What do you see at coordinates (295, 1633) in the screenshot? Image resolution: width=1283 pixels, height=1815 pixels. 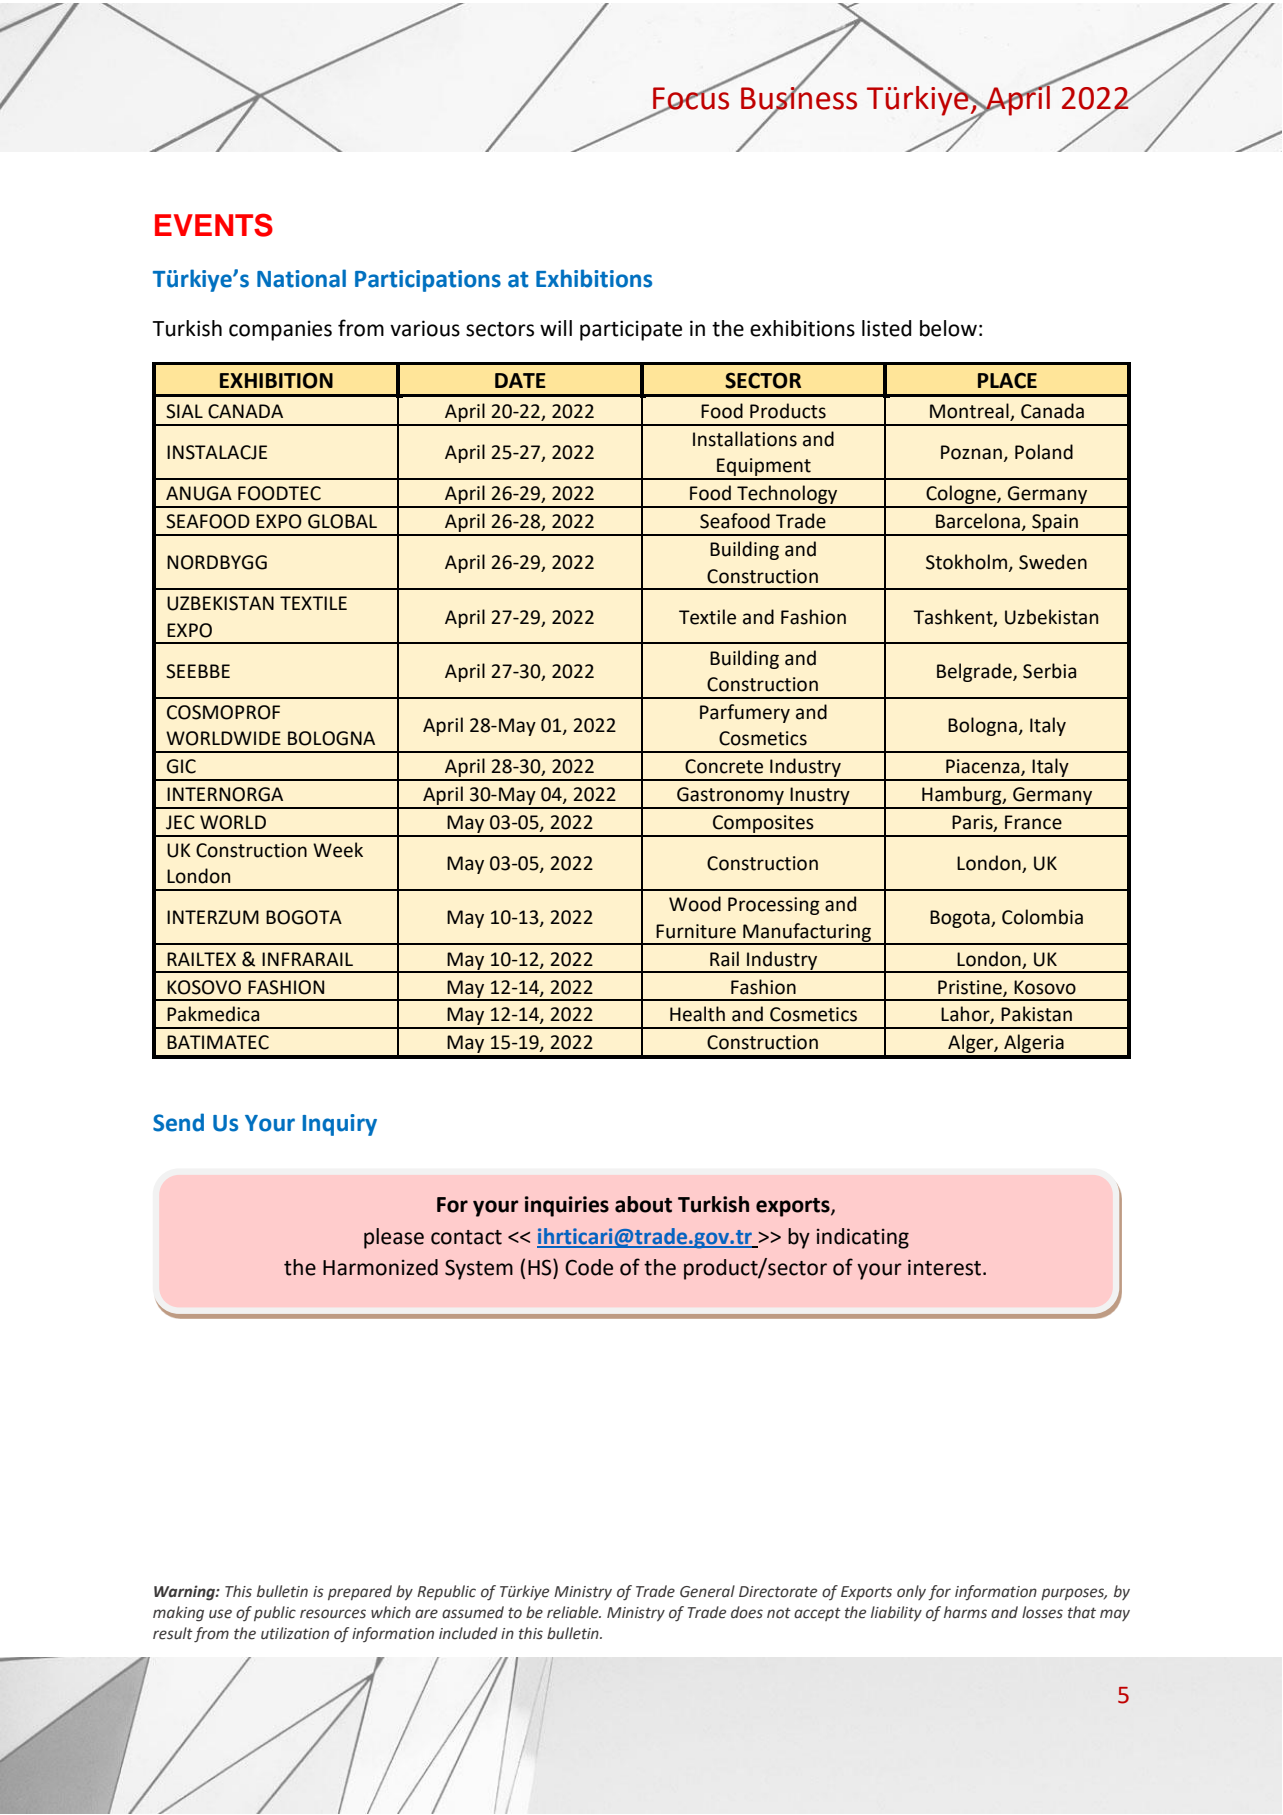 I see `utilization` at bounding box center [295, 1633].
